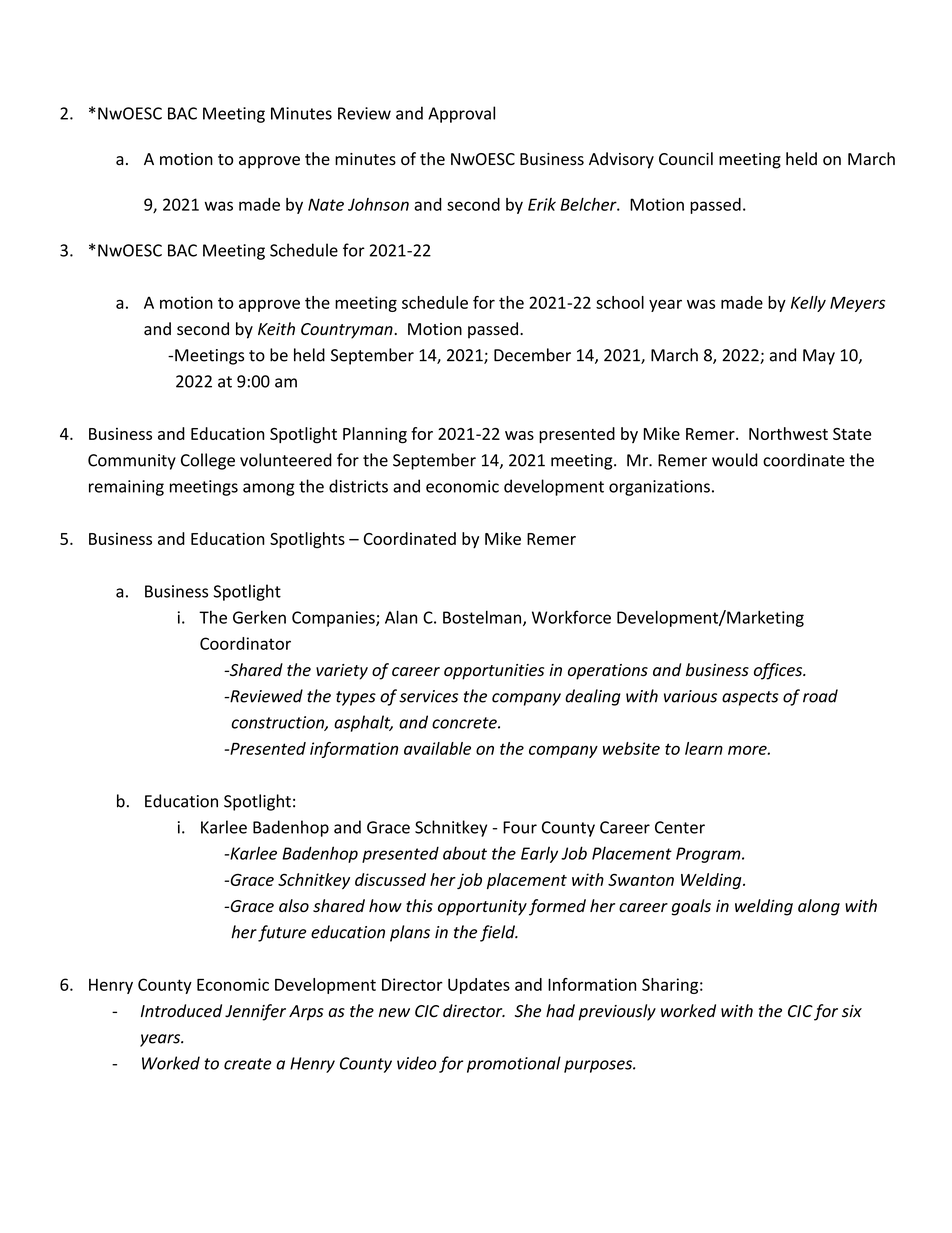  What do you see at coordinates (571, 617) in the screenshot?
I see `Workforce` at bounding box center [571, 617].
